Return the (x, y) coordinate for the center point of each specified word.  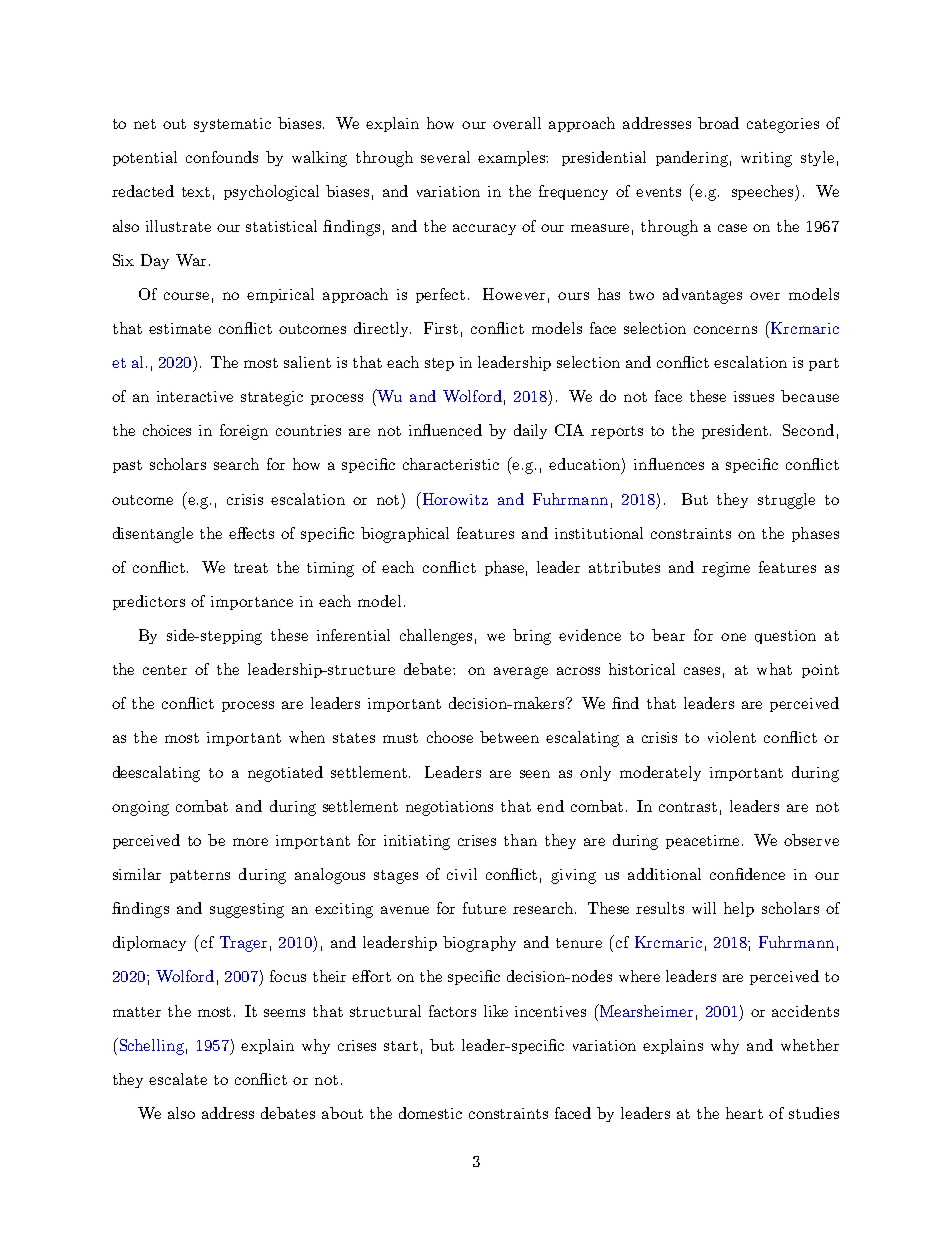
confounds (222, 157)
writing (766, 159)
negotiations (449, 808)
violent (732, 737)
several (445, 157)
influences (669, 464)
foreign (244, 432)
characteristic (451, 464)
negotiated (285, 774)
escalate (178, 1079)
